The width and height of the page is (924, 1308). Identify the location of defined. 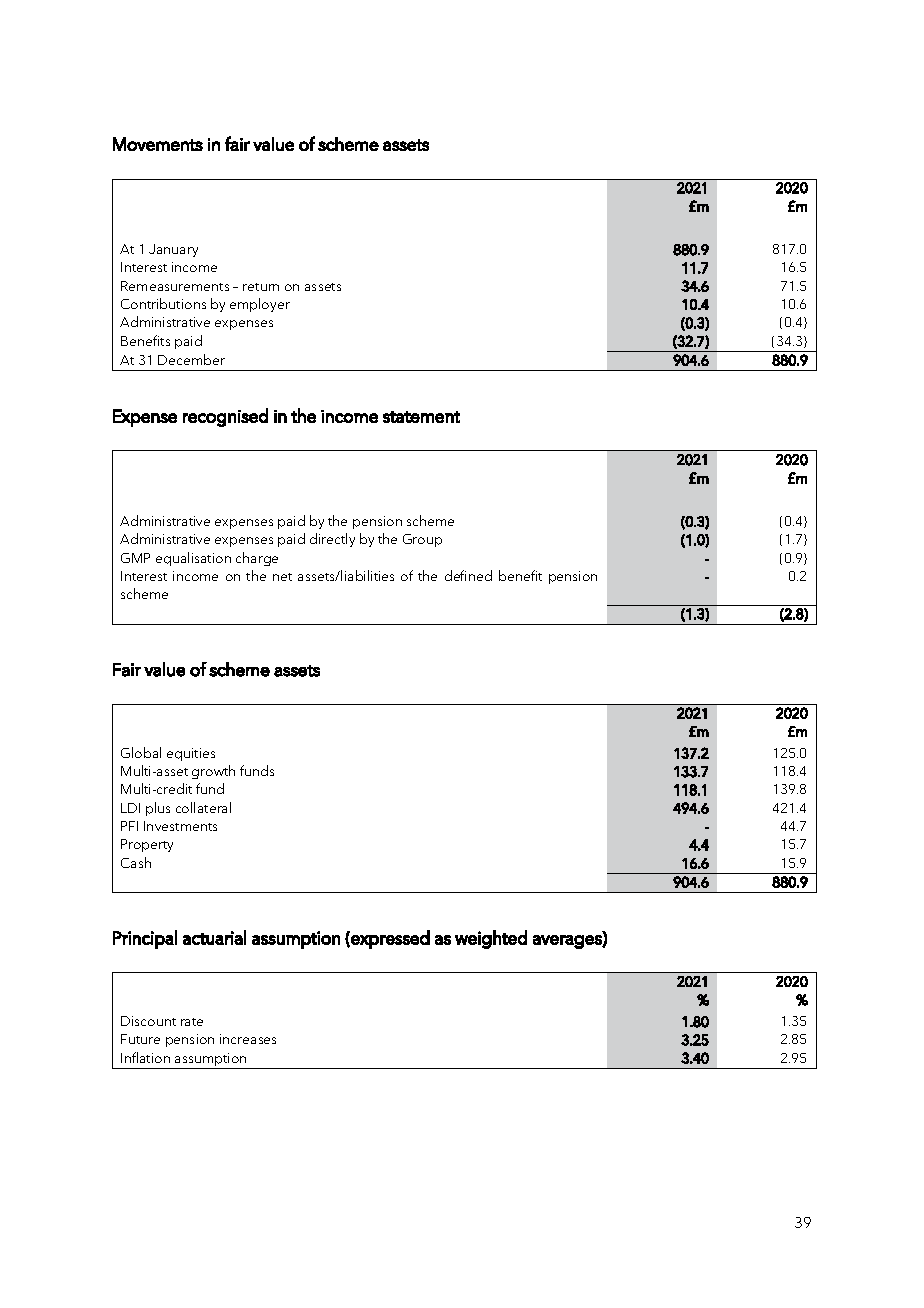
(468, 575).
